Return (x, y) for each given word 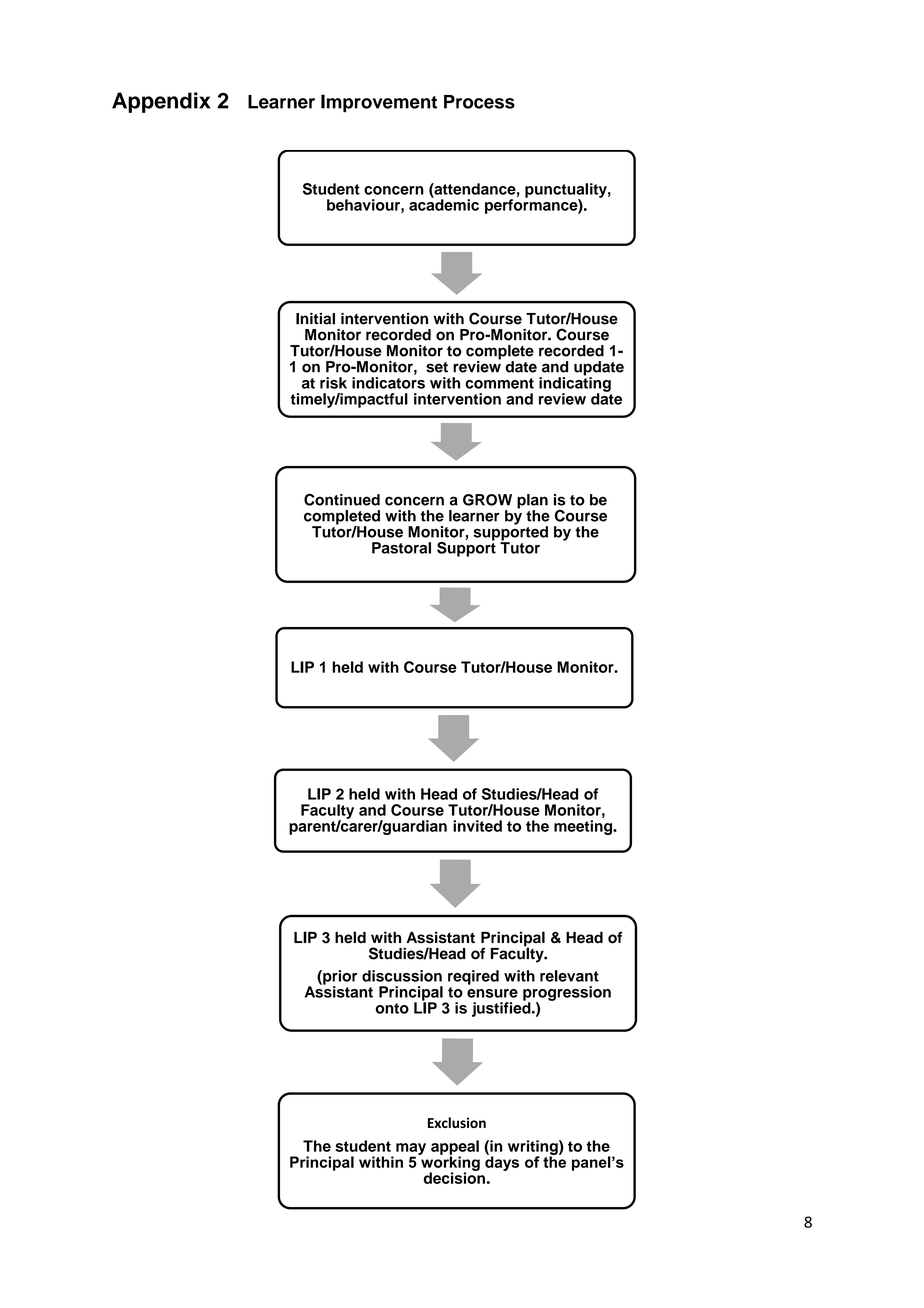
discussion (402, 976)
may (411, 1150)
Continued (342, 499)
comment (499, 383)
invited (477, 826)
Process (479, 102)
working (449, 1163)
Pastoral (401, 548)
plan (532, 502)
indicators (388, 383)
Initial (315, 319)
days (502, 1162)
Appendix (161, 102)
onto (392, 1008)
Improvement (379, 103)
